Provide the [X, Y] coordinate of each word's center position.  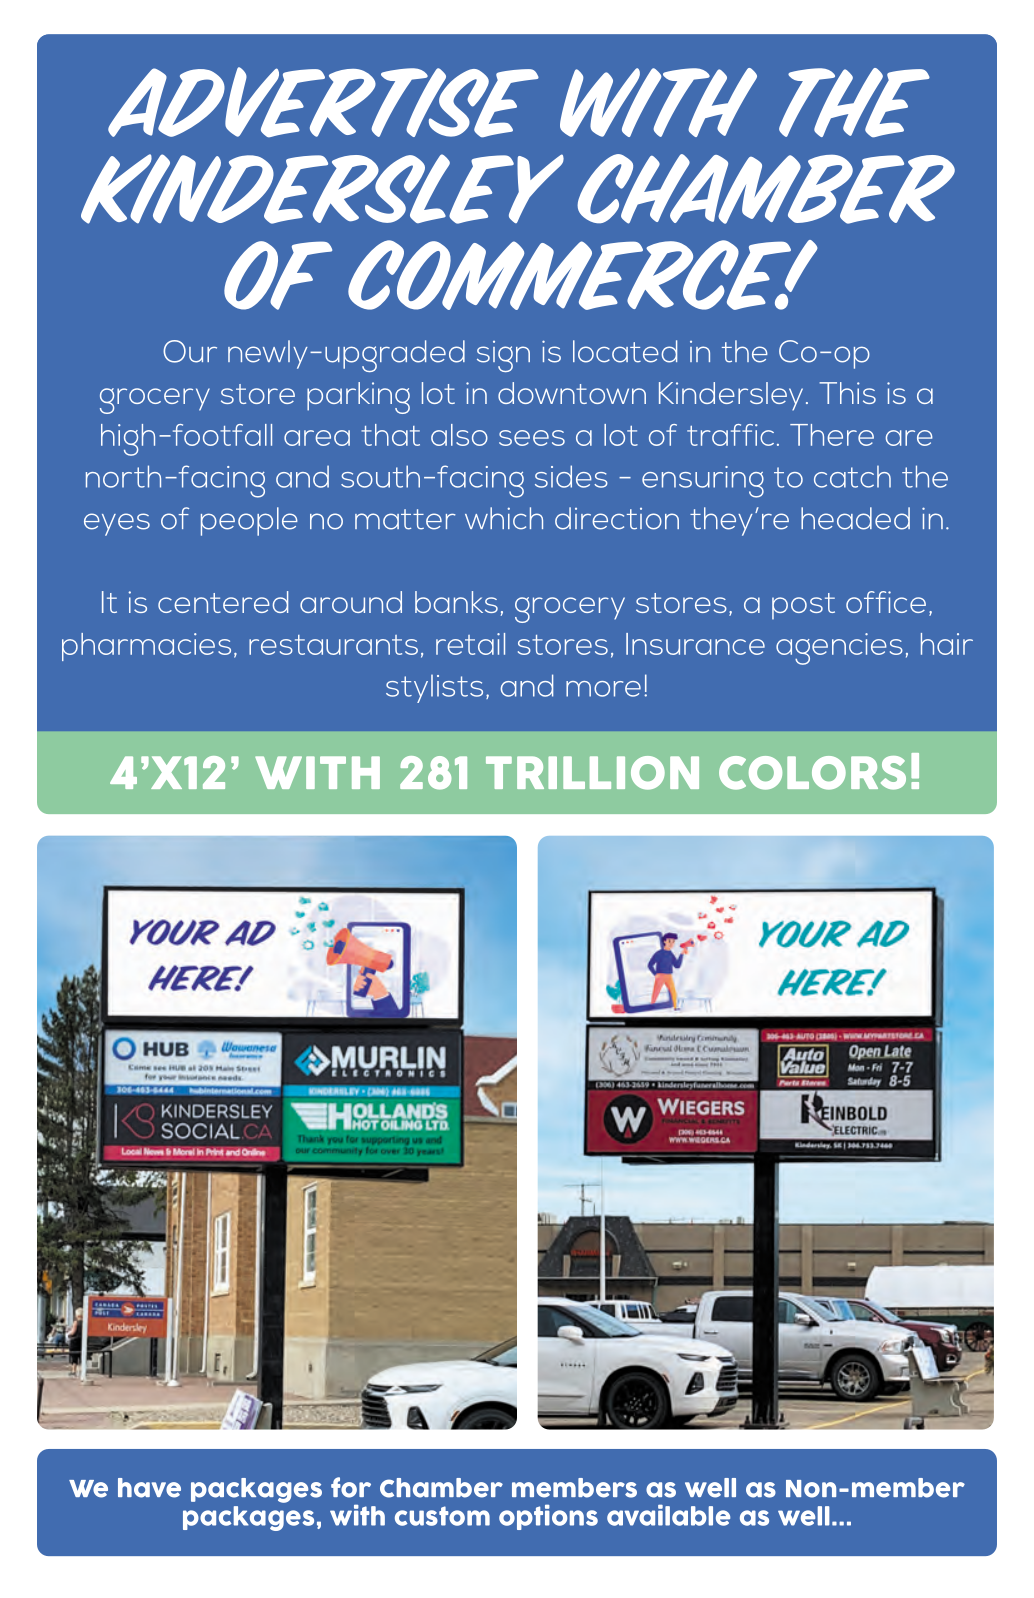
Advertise [323, 102]
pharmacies [146, 647]
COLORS [812, 773]
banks [456, 602]
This [847, 393]
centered [223, 602]
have [149, 1488]
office [886, 602]
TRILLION [592, 773]
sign [503, 356]
